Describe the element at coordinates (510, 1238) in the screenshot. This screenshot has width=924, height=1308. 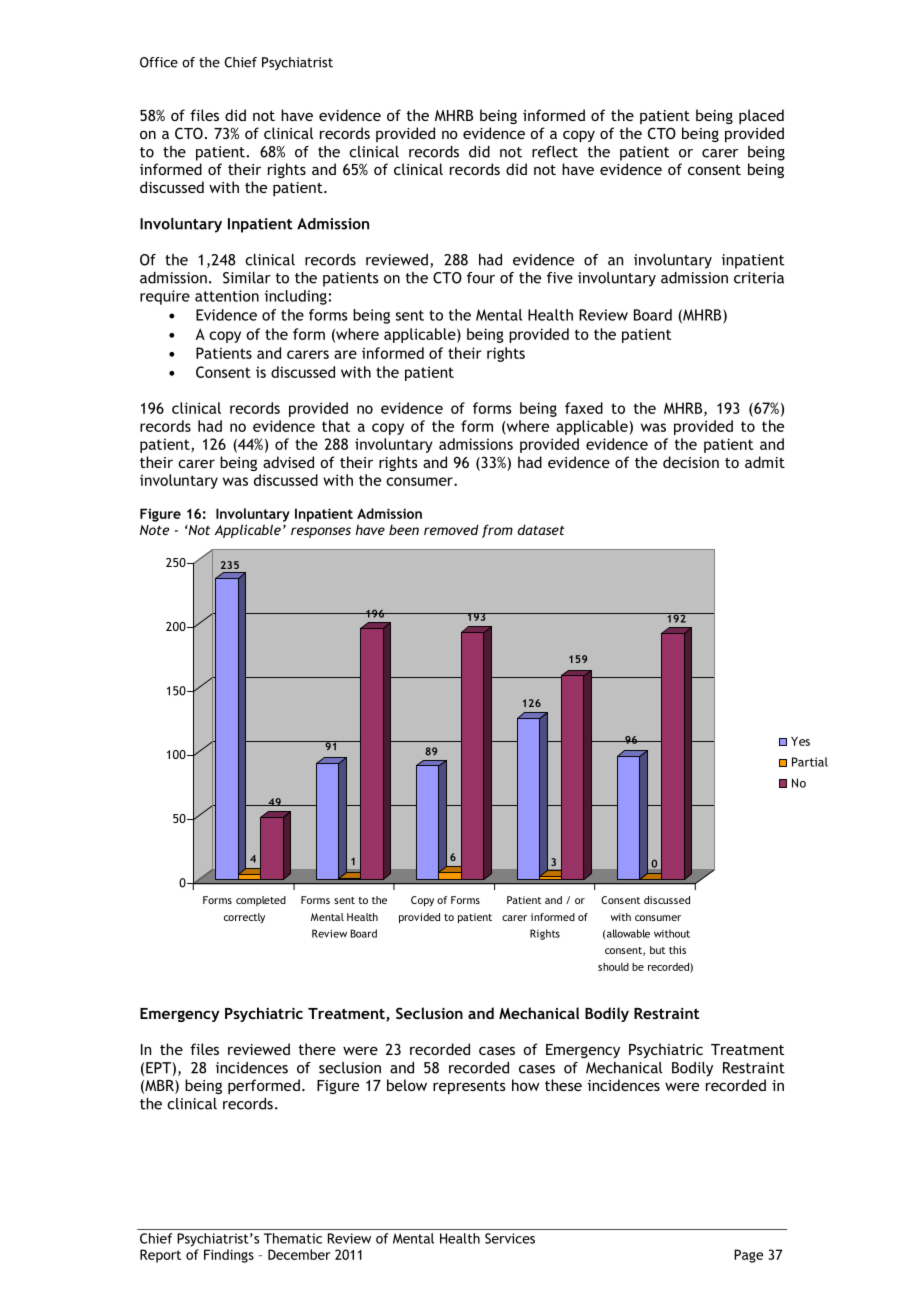
I see `Services` at that location.
